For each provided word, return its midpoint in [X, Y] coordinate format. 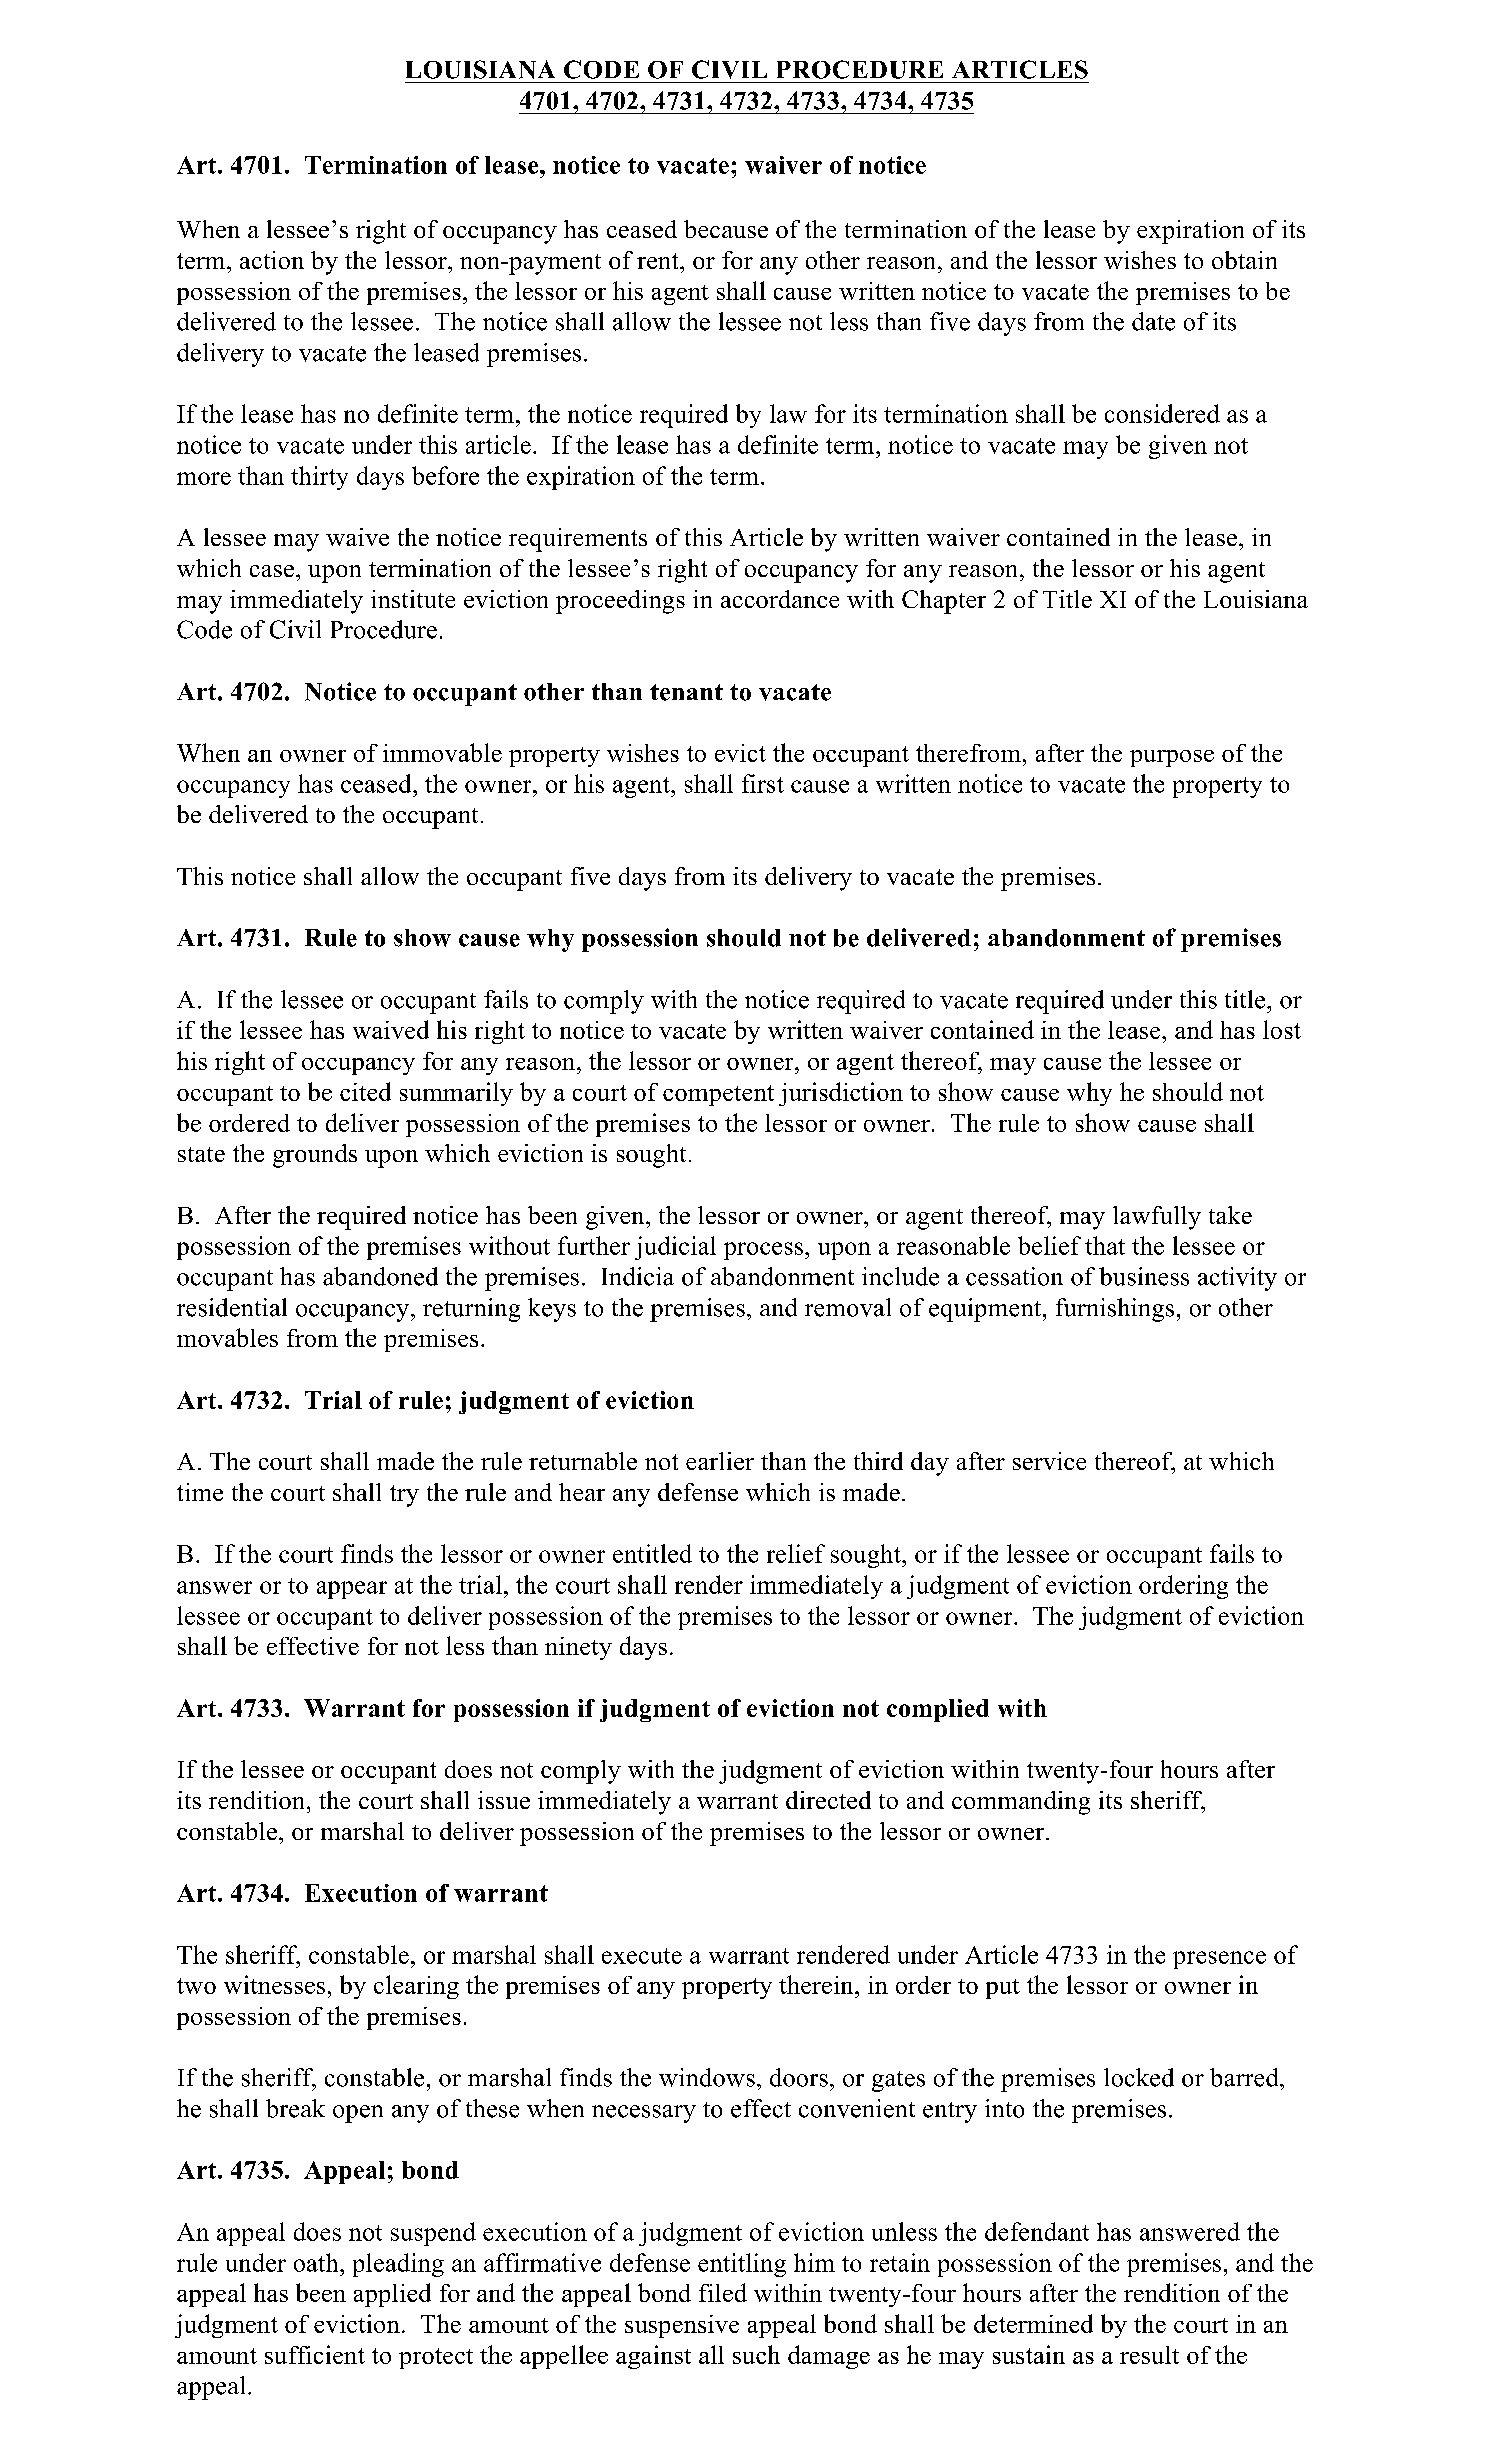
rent [659, 261]
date [1153, 321]
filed [723, 2292]
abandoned [380, 1276]
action [272, 260]
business [1144, 1276]
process [763, 1251]
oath [317, 2262]
